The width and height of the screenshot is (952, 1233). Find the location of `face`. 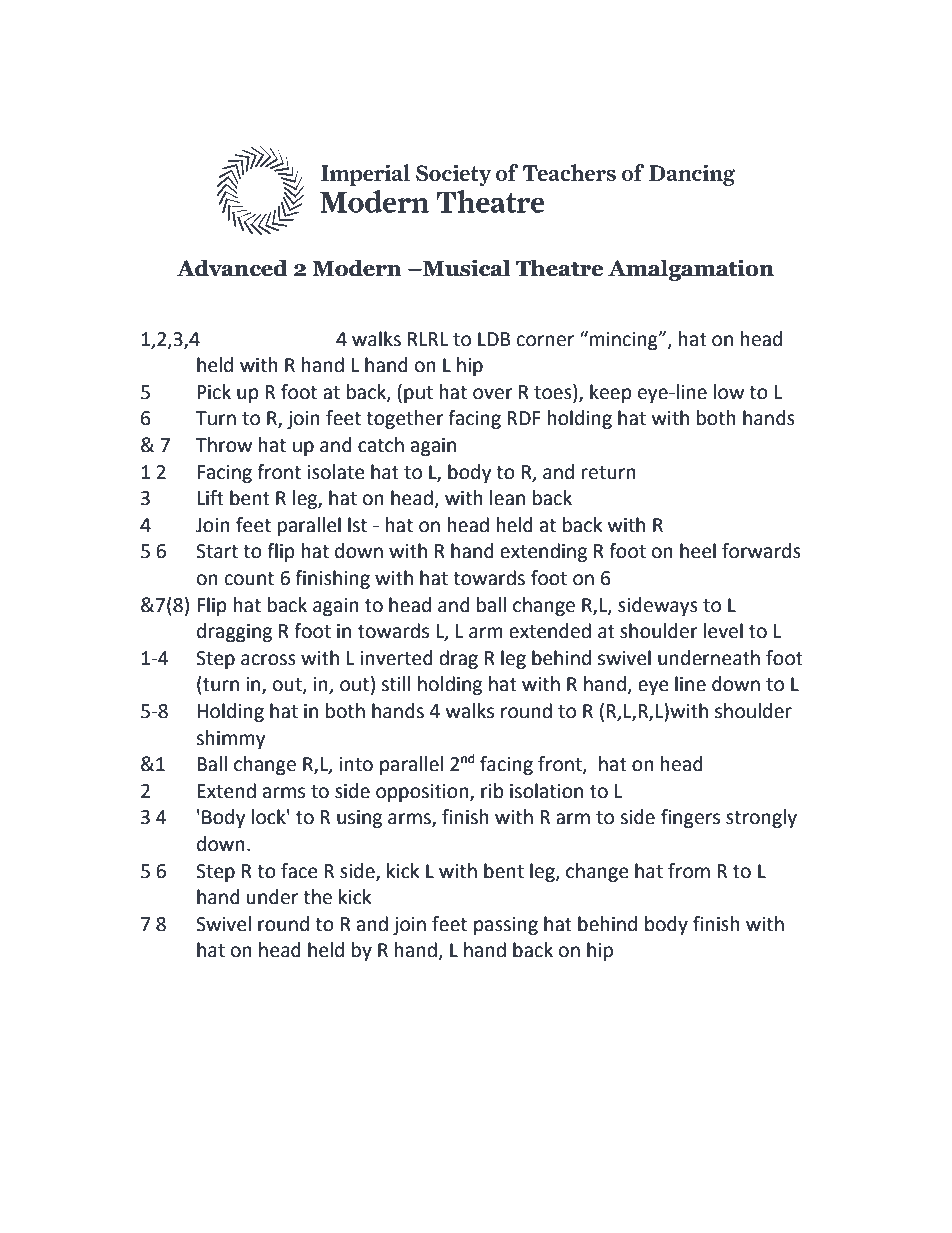

face is located at coordinates (299, 871).
